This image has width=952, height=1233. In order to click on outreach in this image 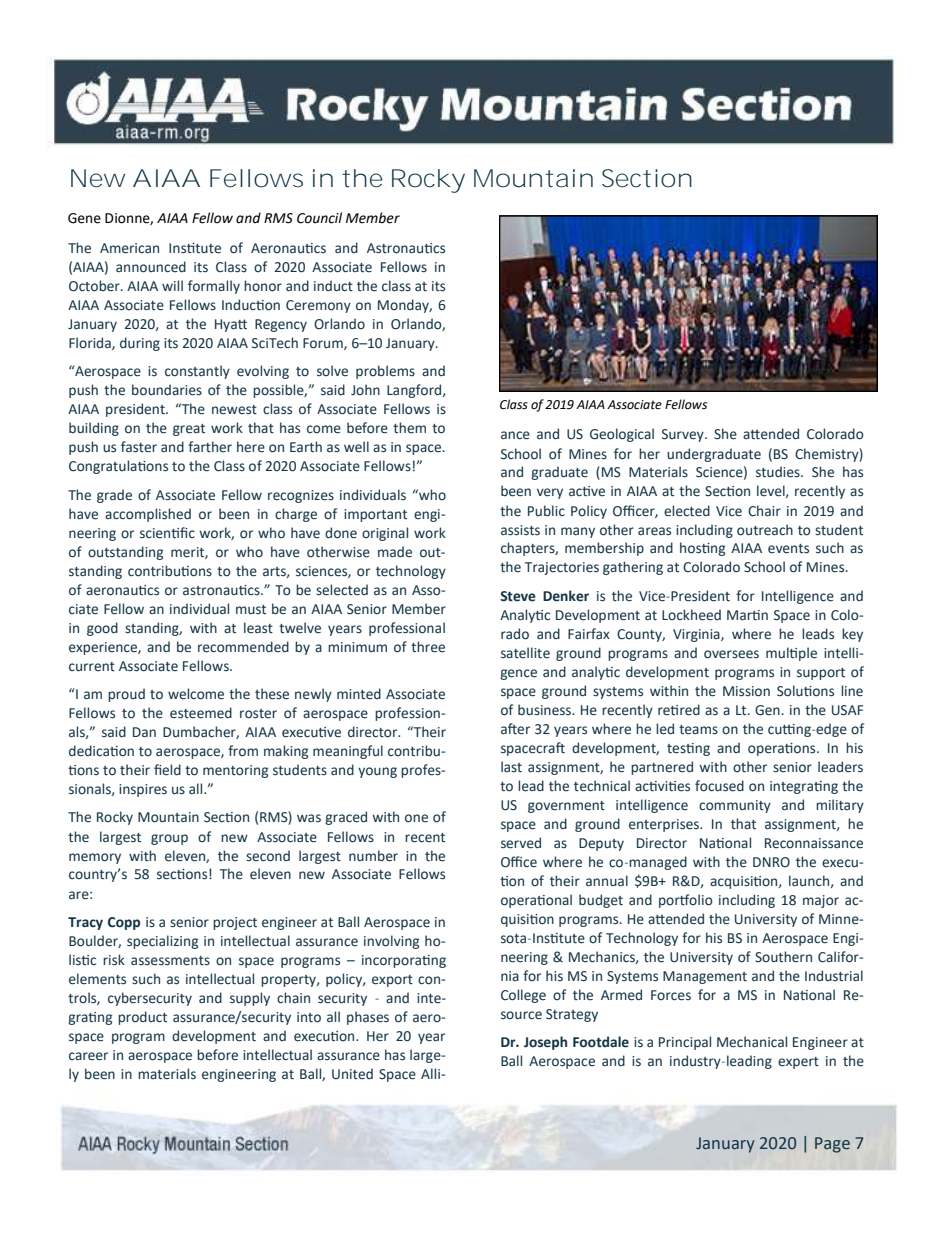, I will do `click(765, 530)`.
